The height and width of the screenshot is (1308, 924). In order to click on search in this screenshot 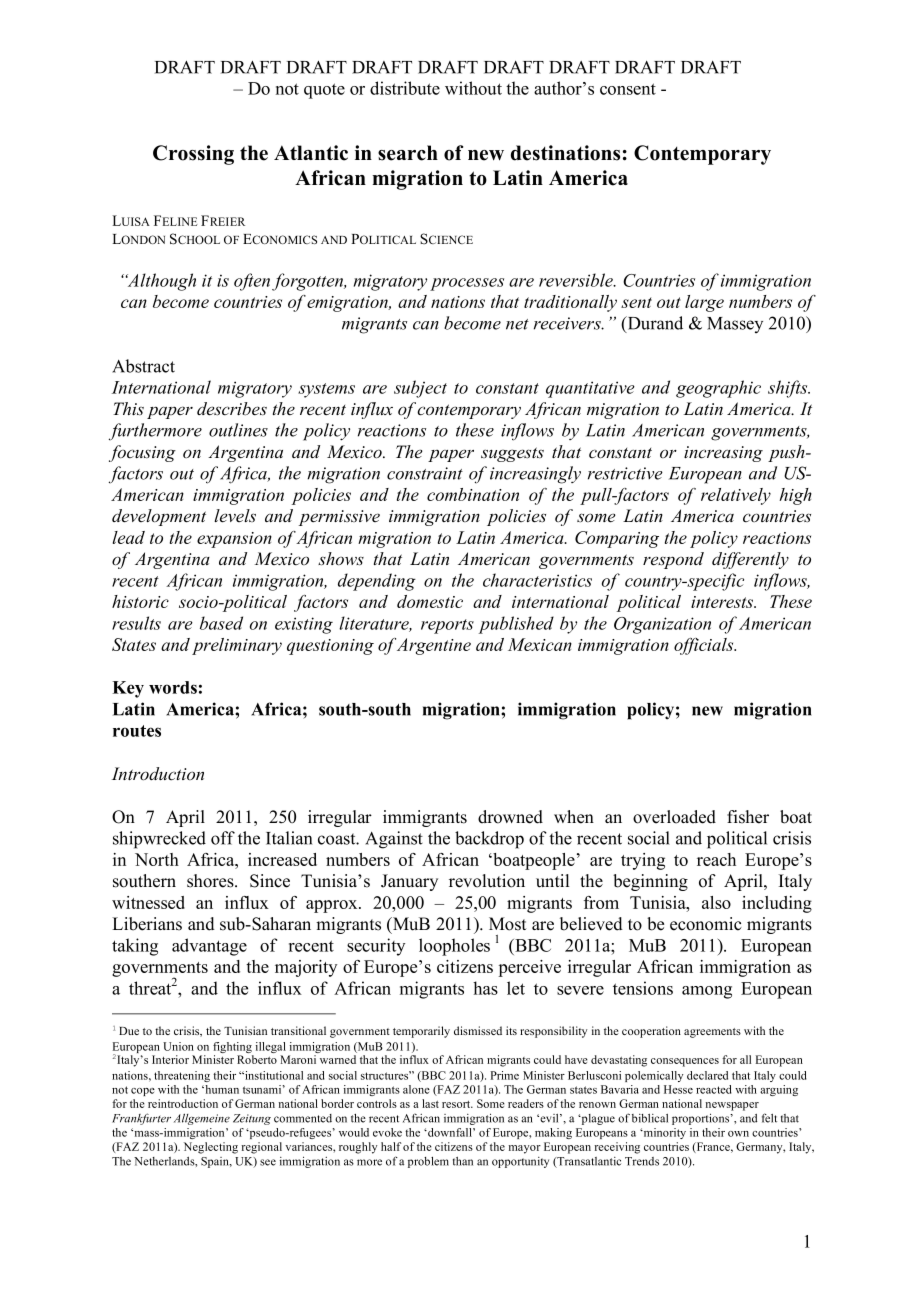, I will do `click(408, 153)`.
